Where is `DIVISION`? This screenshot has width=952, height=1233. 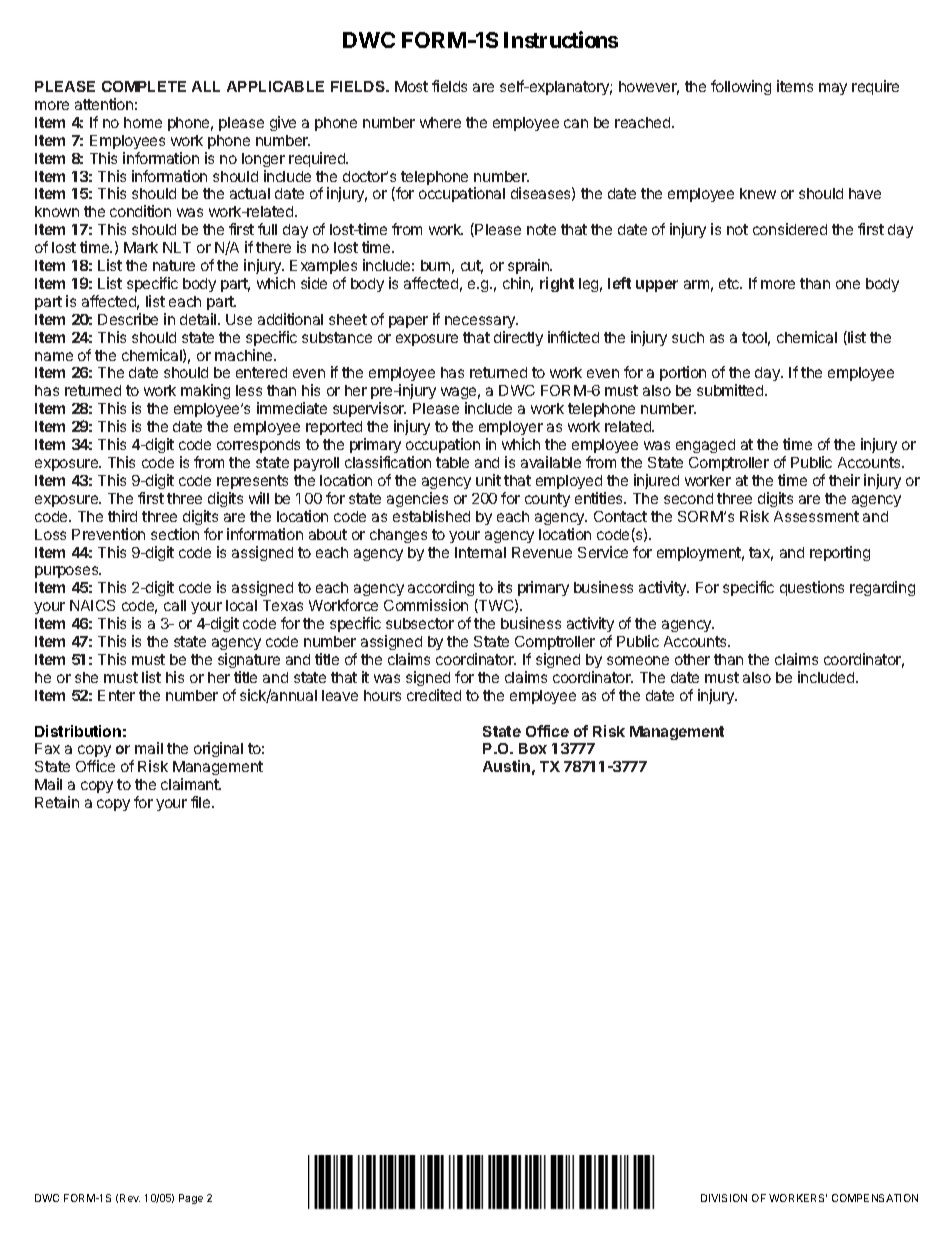
DIVISION is located at coordinates (724, 1198).
